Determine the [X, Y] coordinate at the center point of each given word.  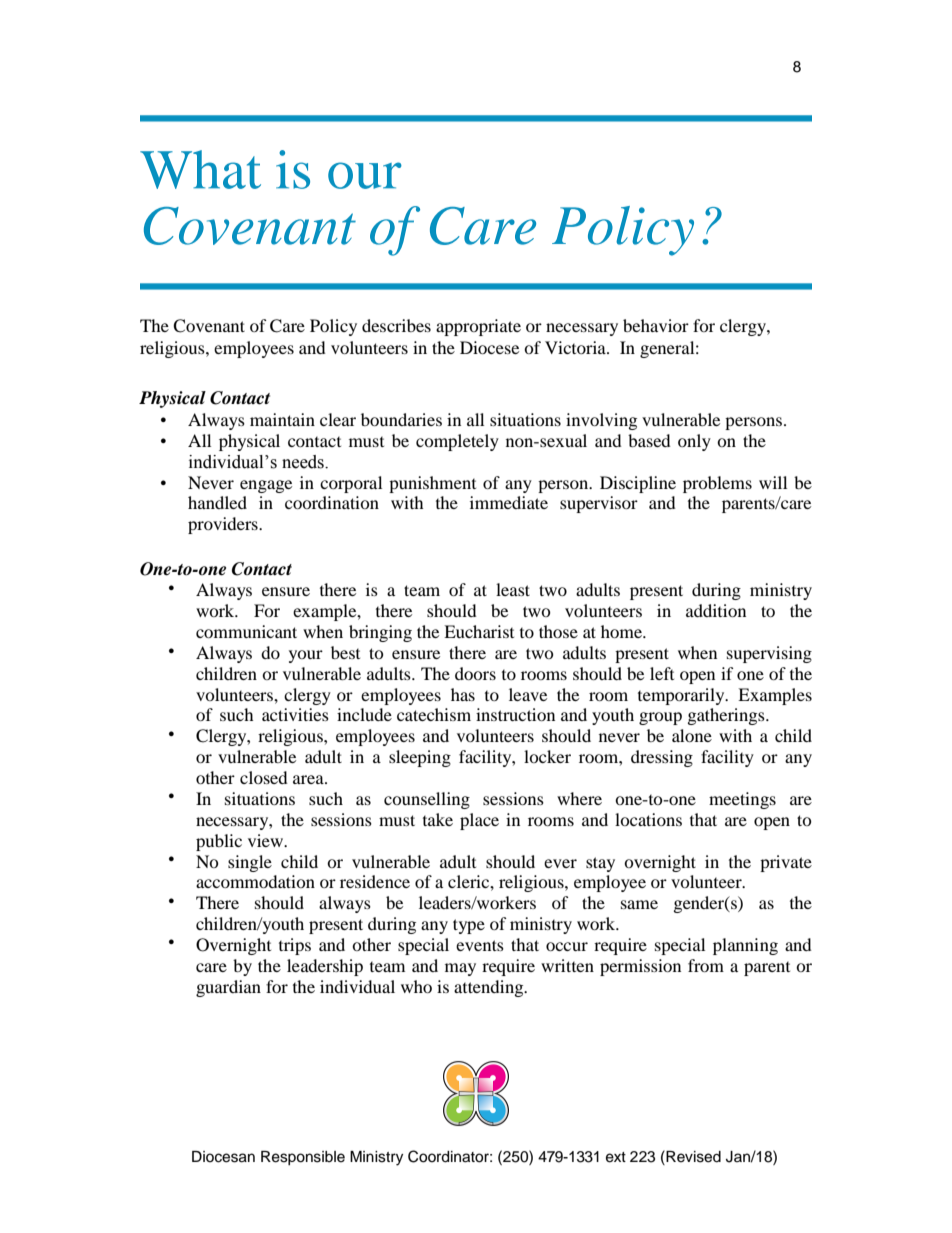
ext [616, 1157]
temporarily [682, 696]
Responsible [303, 1158]
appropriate [478, 327]
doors [475, 673]
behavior [656, 325]
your [306, 656]
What [200, 169]
